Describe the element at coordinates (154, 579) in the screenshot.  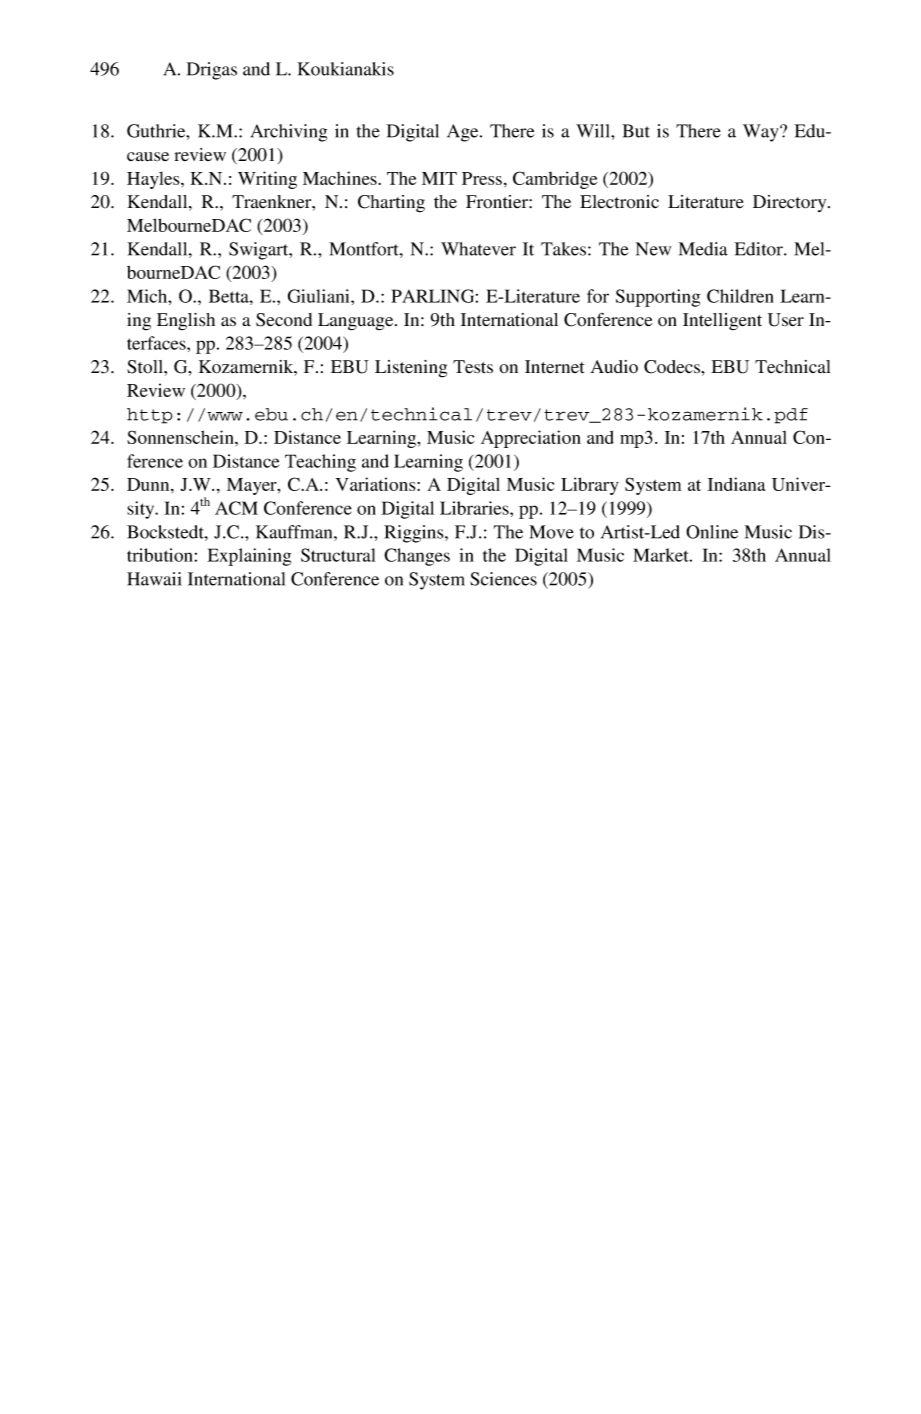
I see `Hawaii` at that location.
